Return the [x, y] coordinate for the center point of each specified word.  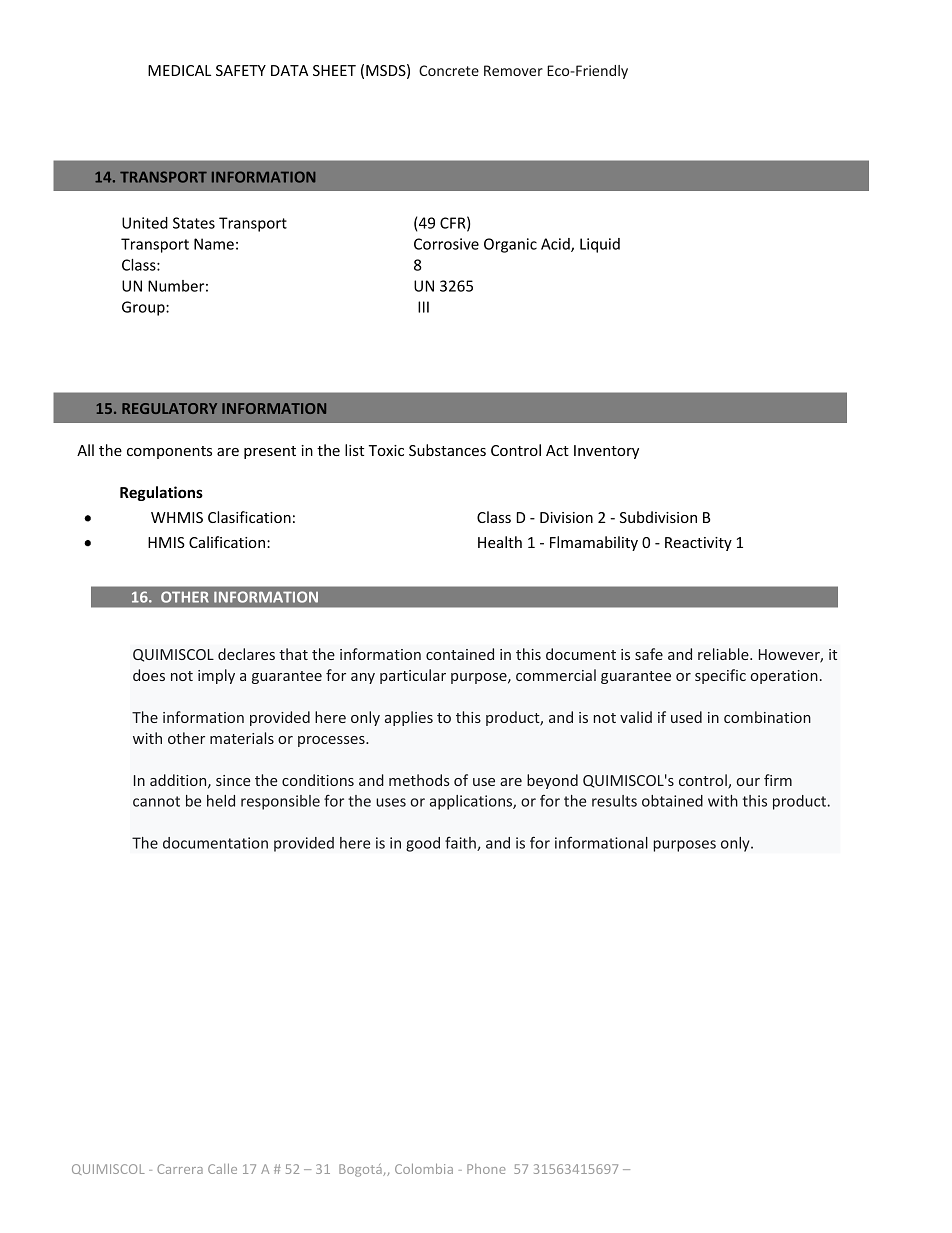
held [221, 801]
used [686, 717]
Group [144, 308]
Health [500, 542]
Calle [222, 1169]
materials [242, 738]
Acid [556, 245]
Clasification [249, 517]
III [423, 307]
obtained [672, 801]
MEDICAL [179, 70]
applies [409, 718]
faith [461, 844]
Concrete [449, 70]
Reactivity [698, 544]
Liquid [600, 245]
